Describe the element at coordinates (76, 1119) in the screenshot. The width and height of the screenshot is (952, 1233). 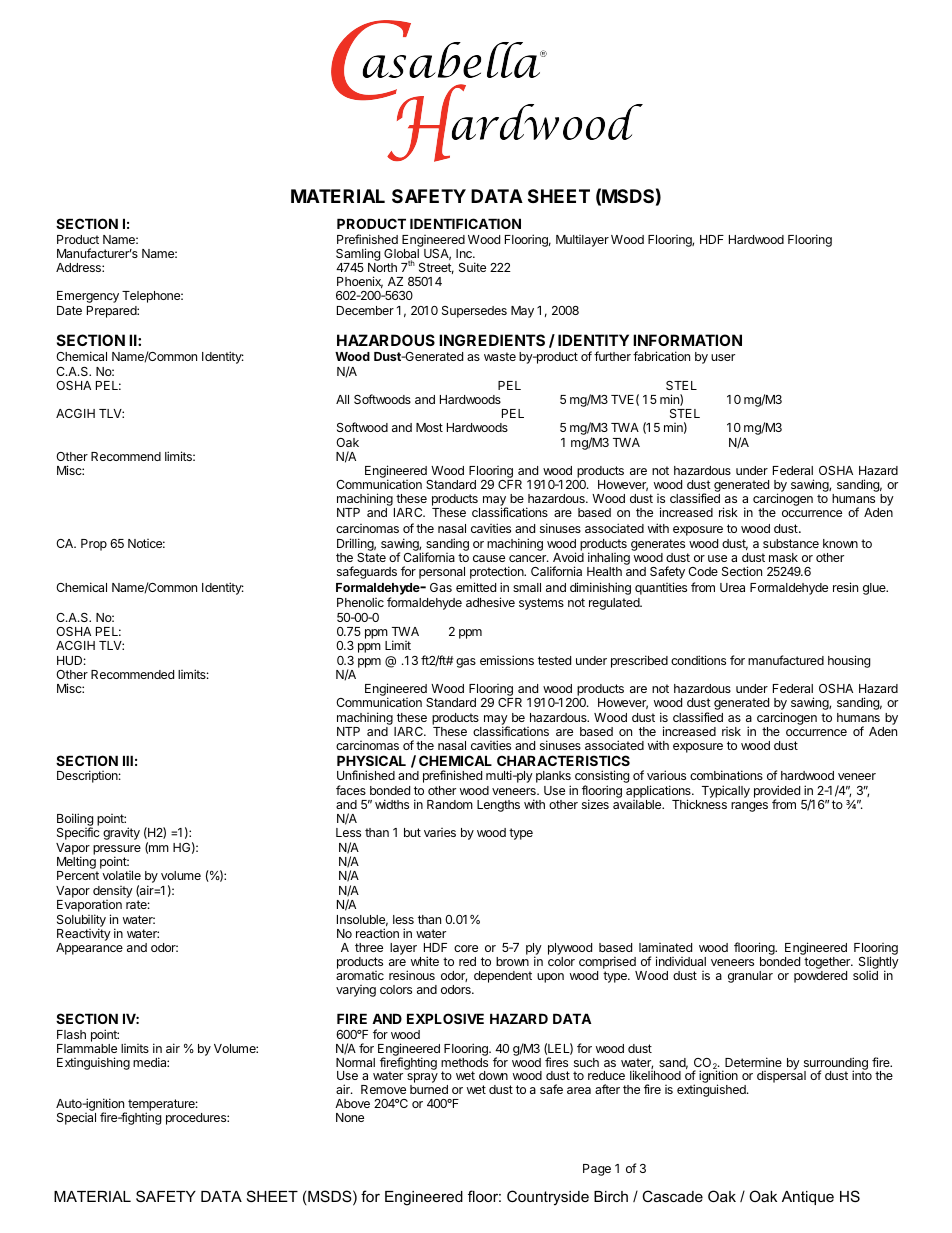
I see `Special` at that location.
